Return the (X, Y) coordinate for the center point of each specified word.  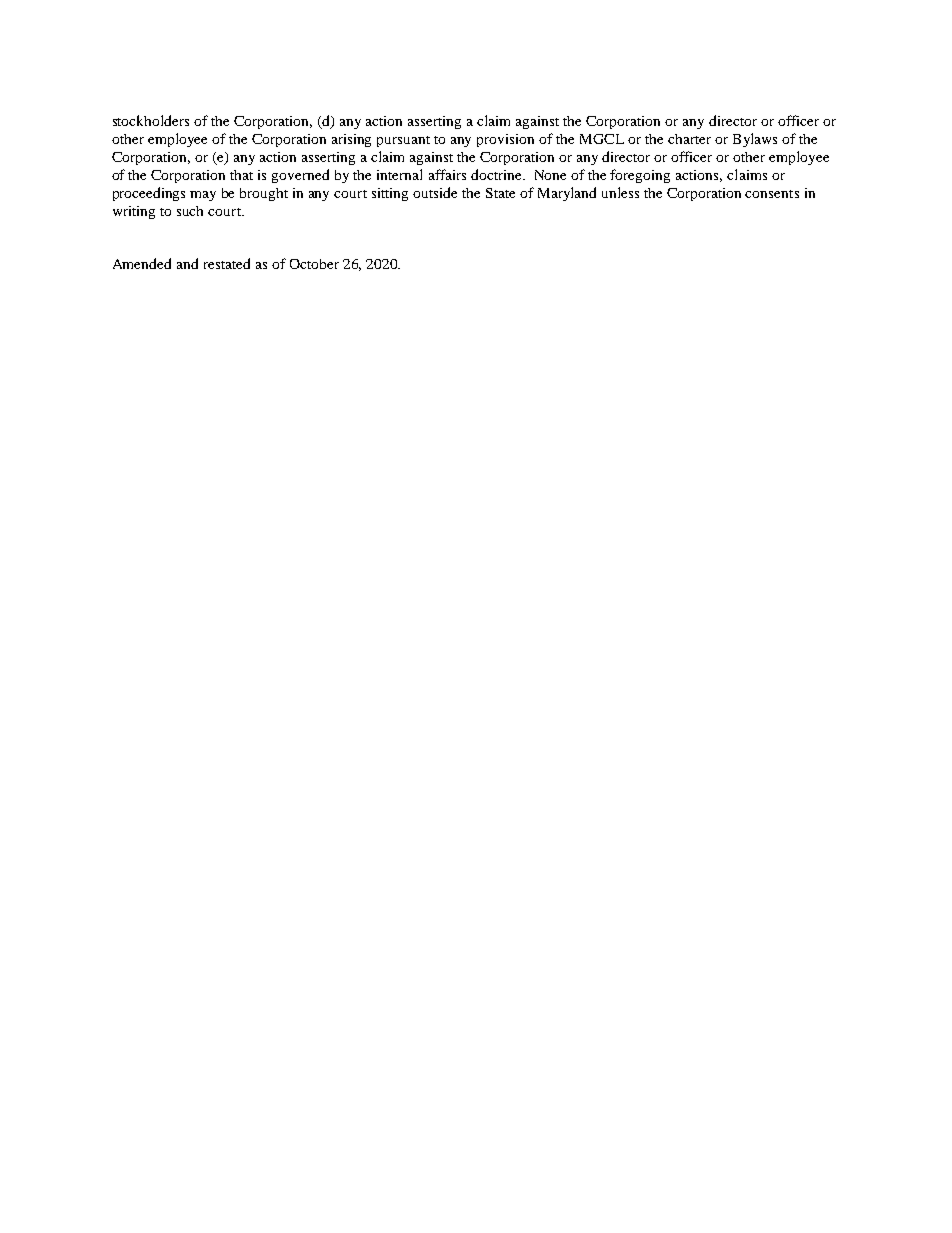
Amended (142, 263)
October (314, 264)
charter (689, 139)
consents (772, 194)
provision (505, 140)
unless (620, 192)
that (241, 175)
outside (435, 192)
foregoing (640, 176)
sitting (390, 194)
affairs (447, 174)
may (203, 196)
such (190, 211)
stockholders (151, 120)
